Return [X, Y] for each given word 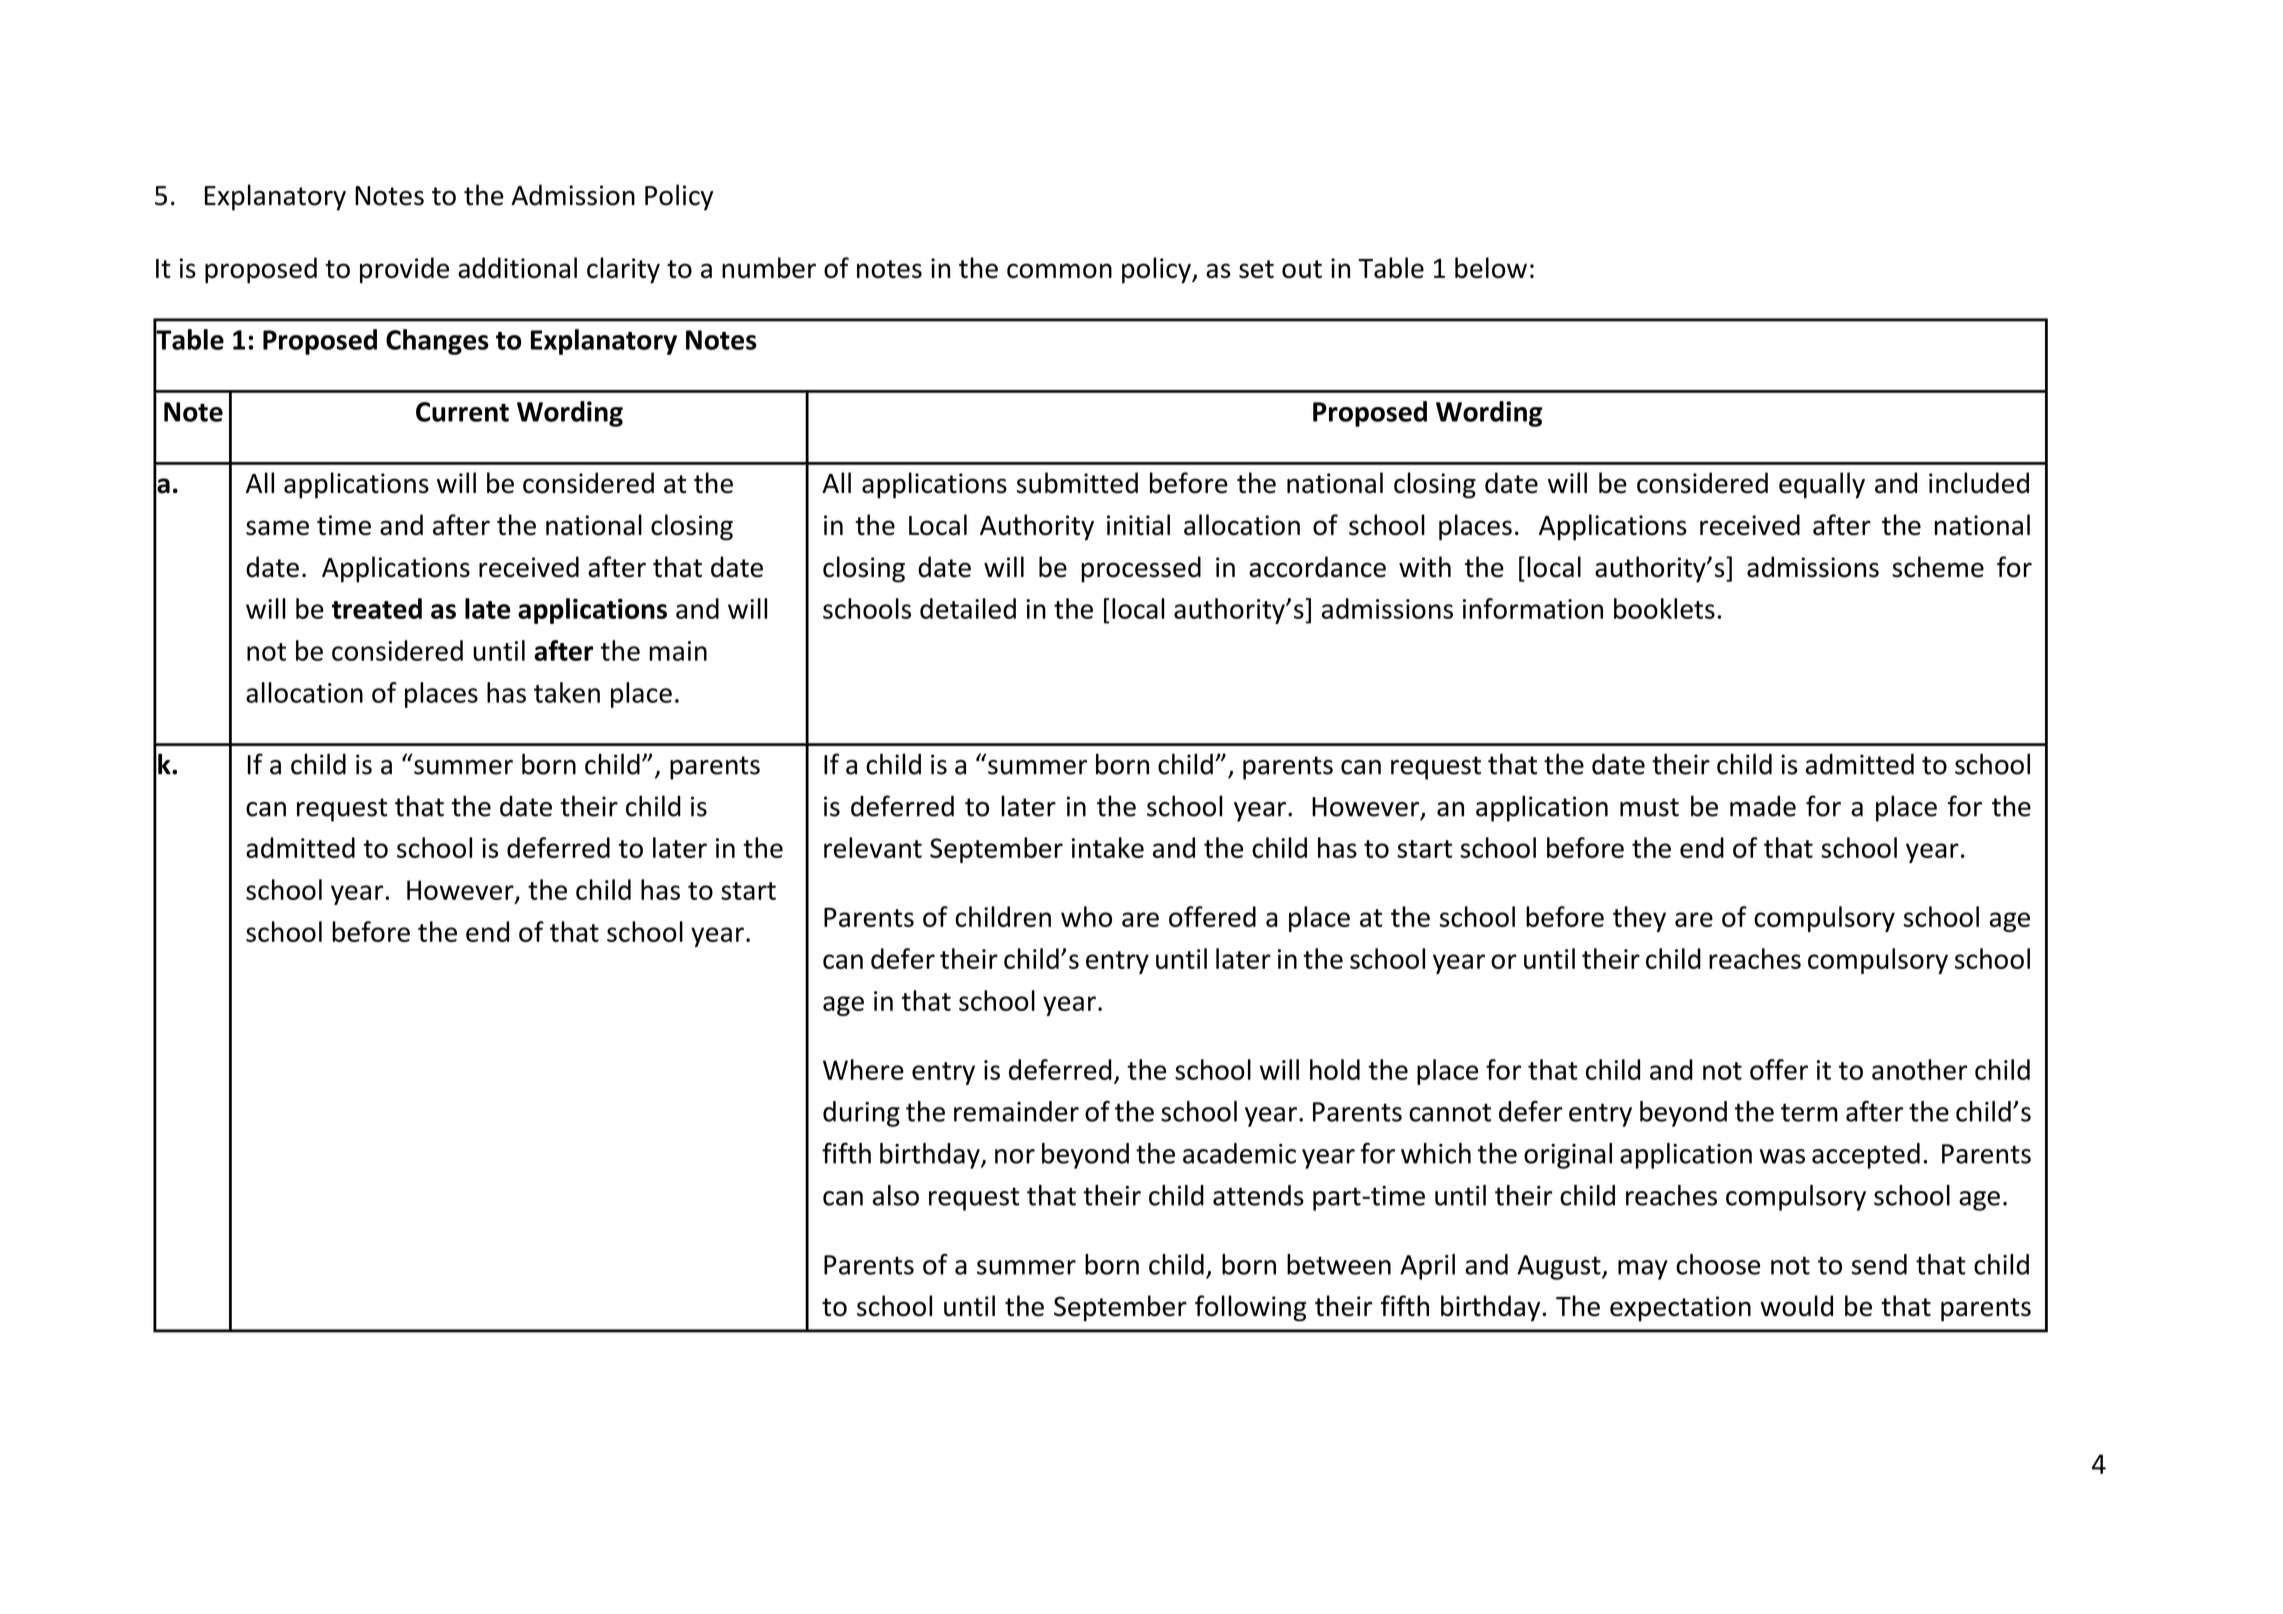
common [1059, 270]
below [1491, 267]
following [1250, 1308]
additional [517, 268]
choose [1718, 1264]
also [895, 1195]
